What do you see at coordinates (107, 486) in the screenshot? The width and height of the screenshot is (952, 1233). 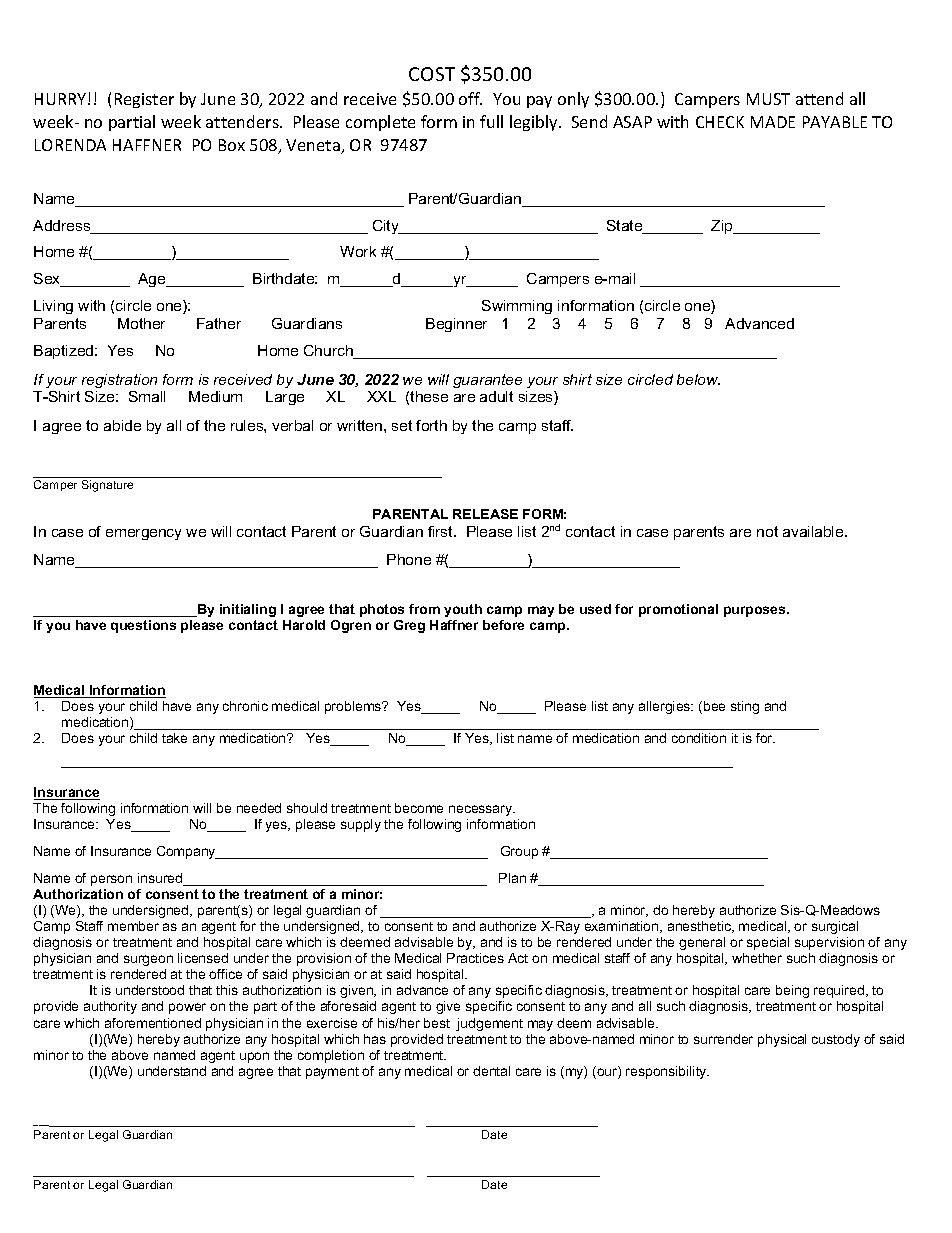 I see `Signature` at bounding box center [107, 486].
